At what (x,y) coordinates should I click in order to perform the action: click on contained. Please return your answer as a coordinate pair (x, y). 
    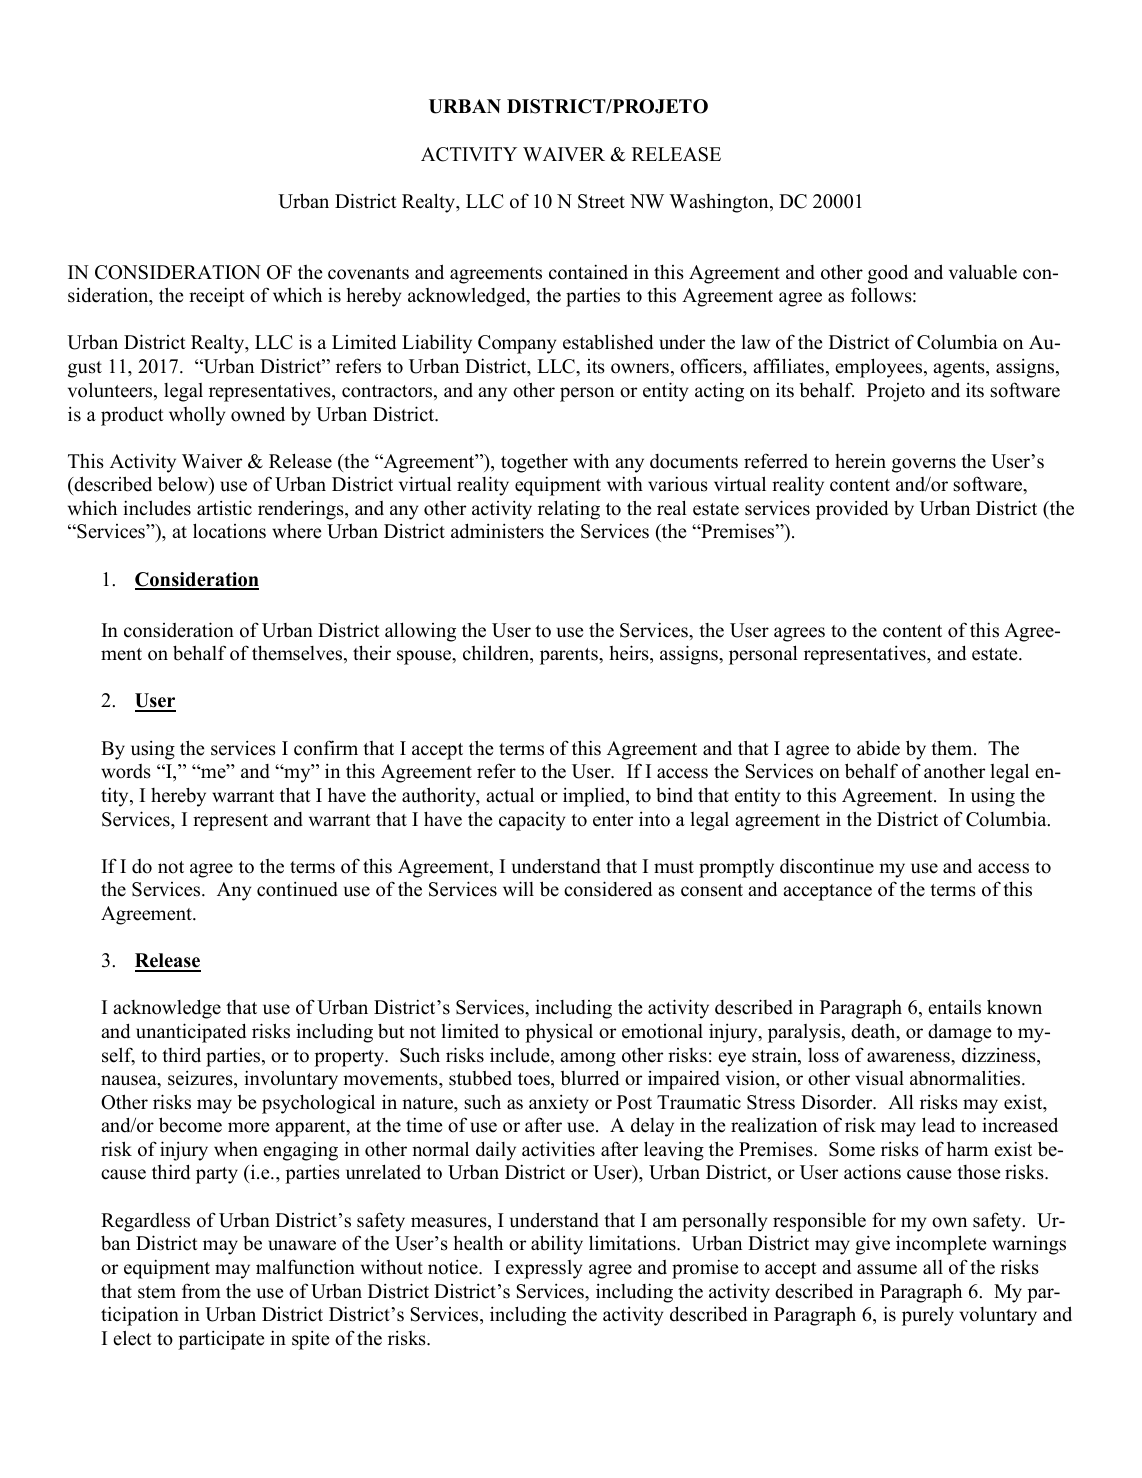
    Looking at the image, I should click on (588, 272).
